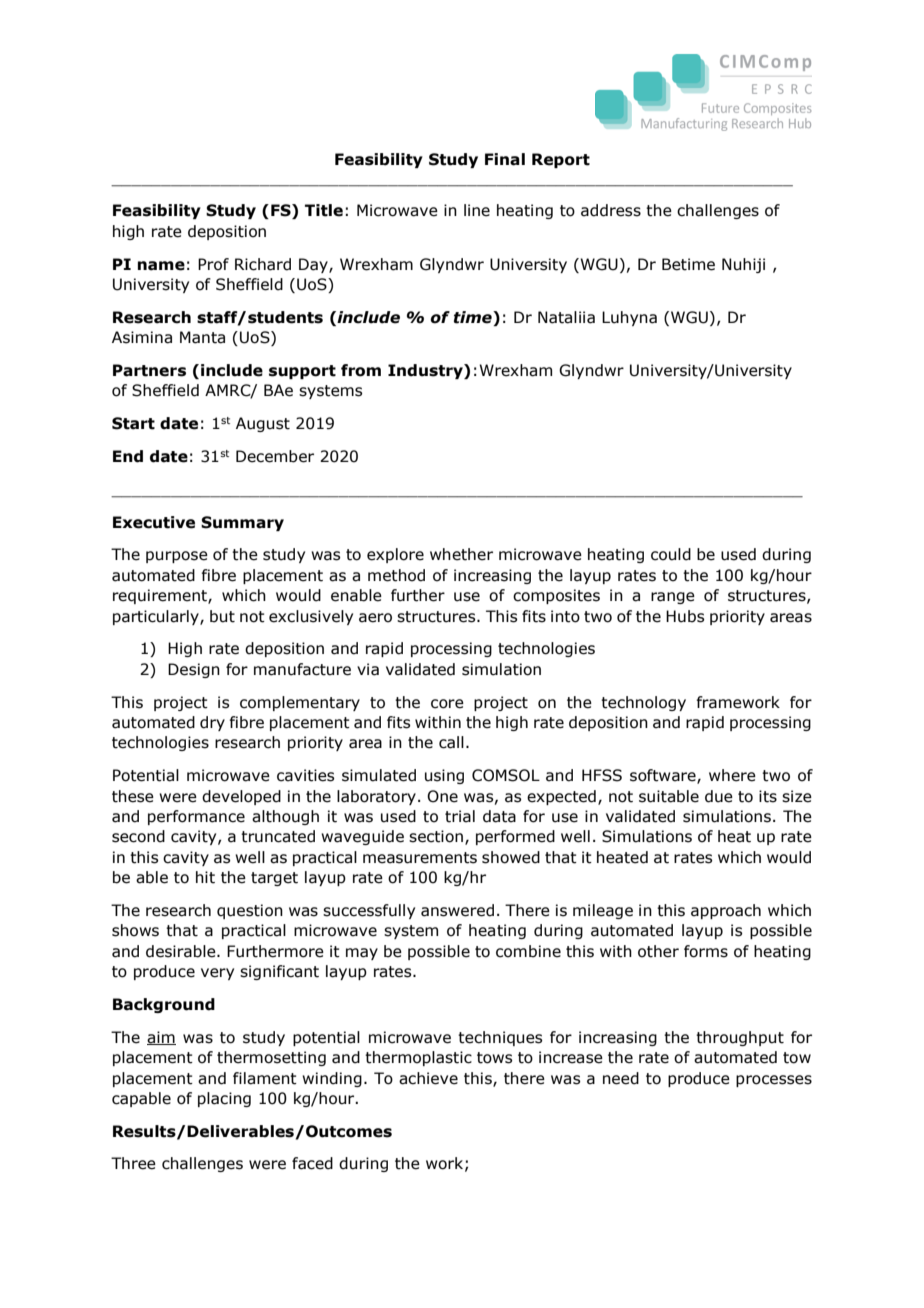  Describe the element at coordinates (361, 370) in the page. I see `from` at that location.
